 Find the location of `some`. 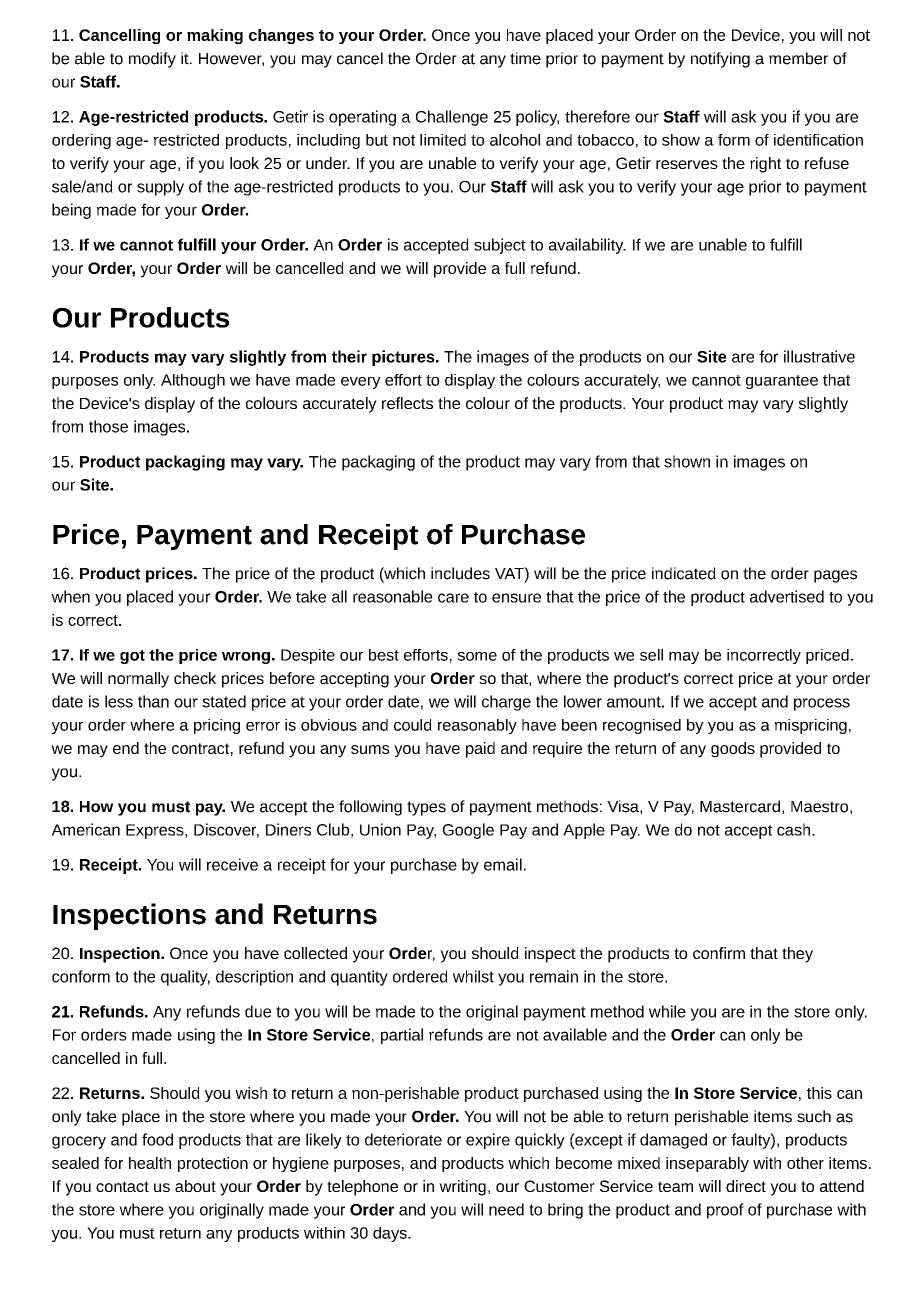

some is located at coordinates (477, 656).
